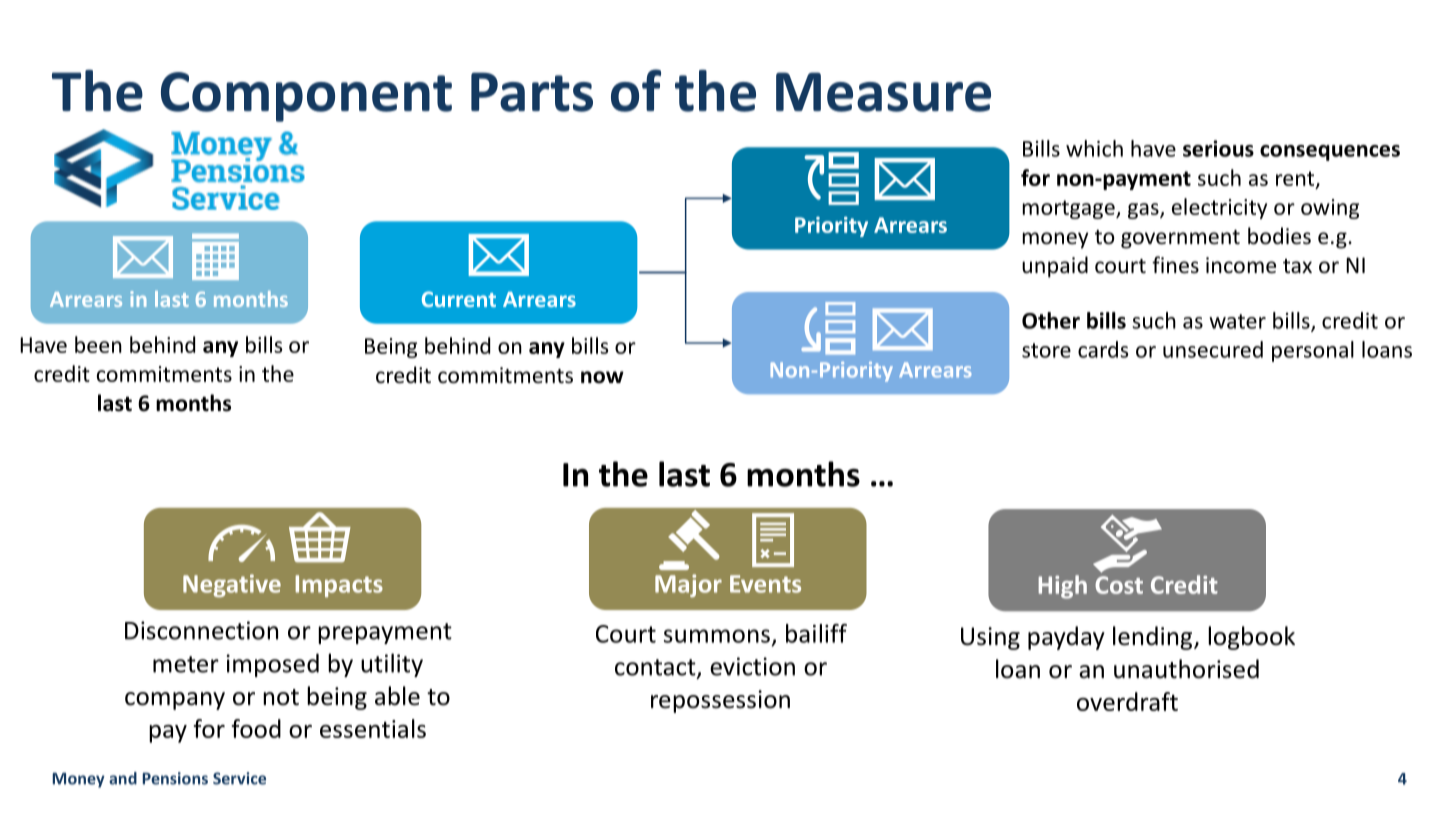 The width and height of the screenshot is (1456, 819). What do you see at coordinates (306, 97) in the screenshot?
I see `Component` at bounding box center [306, 97].
